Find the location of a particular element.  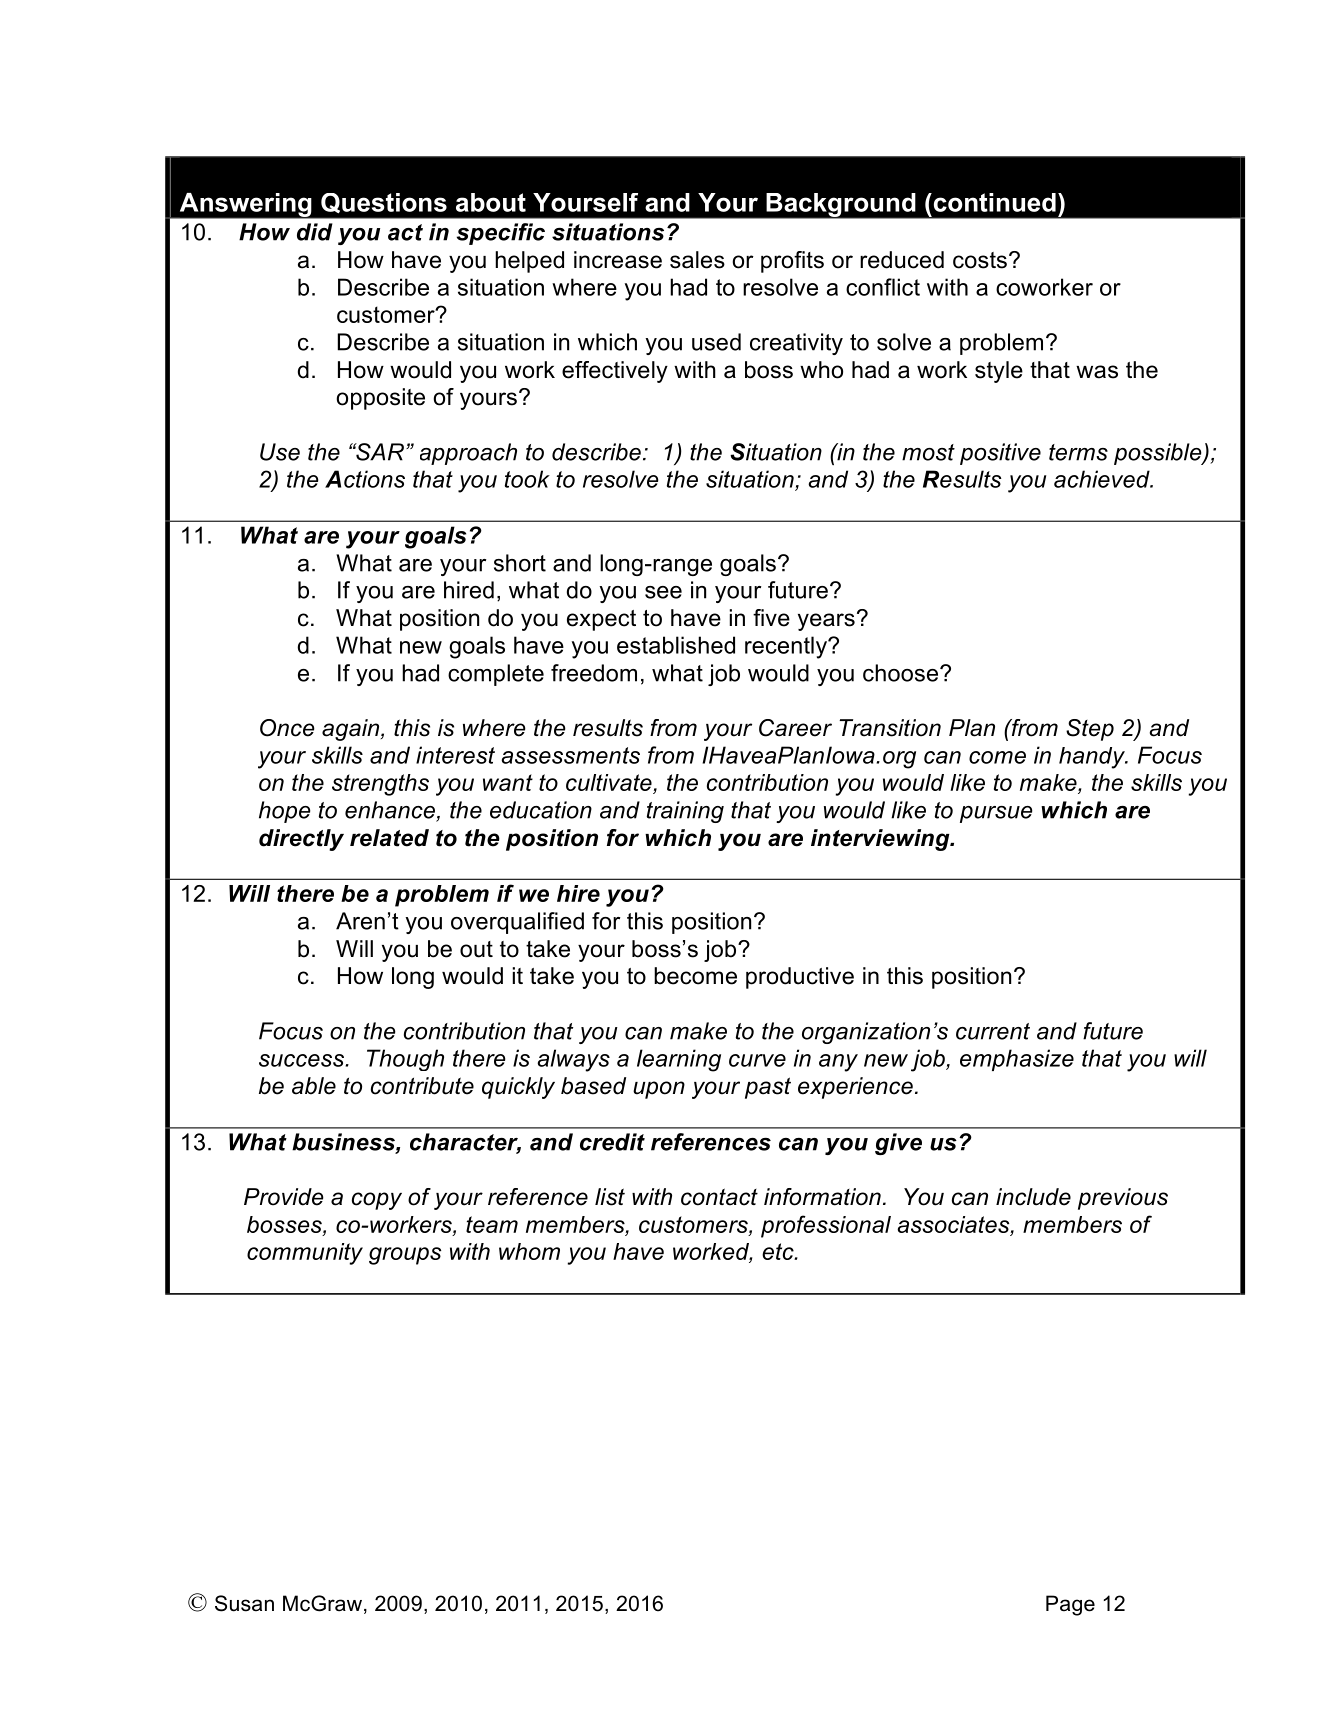

Page is located at coordinates (1070, 1605).
